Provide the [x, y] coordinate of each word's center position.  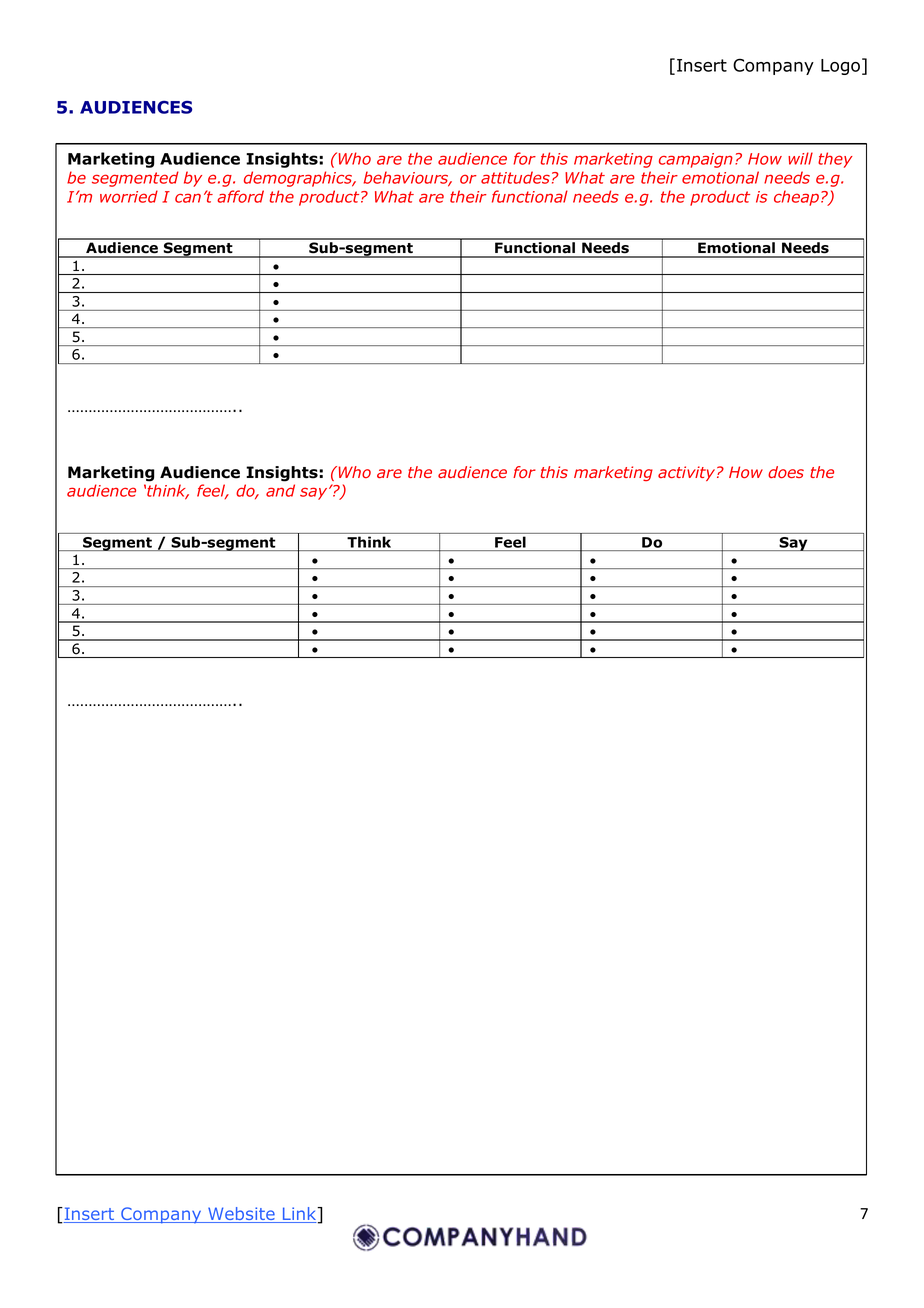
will [800, 158]
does [786, 472]
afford [240, 196]
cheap [796, 198]
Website [241, 1215]
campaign [696, 160]
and [280, 490]
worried [129, 196]
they [835, 160]
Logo [840, 67]
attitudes [515, 177]
